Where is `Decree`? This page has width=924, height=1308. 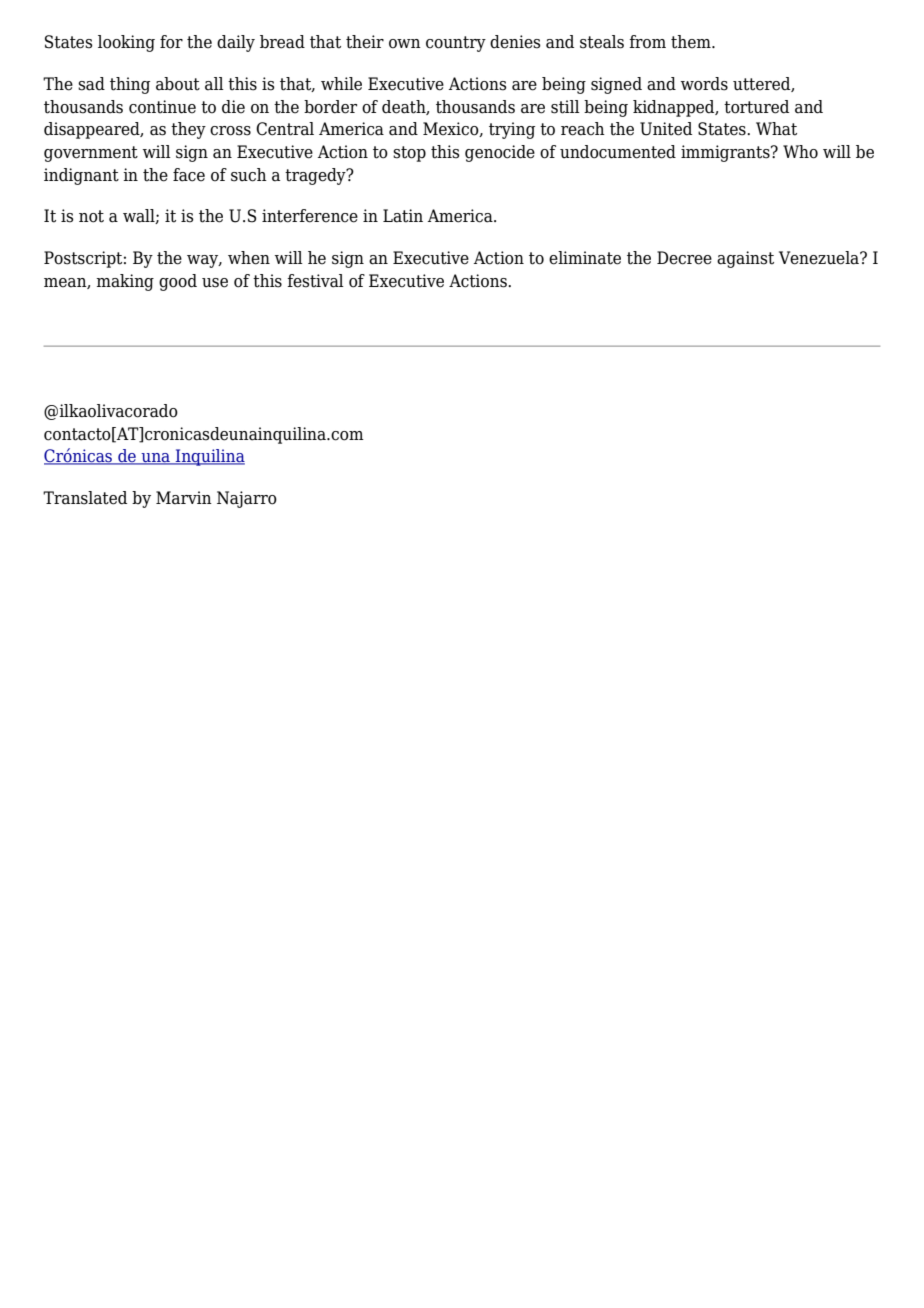
Decree is located at coordinates (684, 258).
